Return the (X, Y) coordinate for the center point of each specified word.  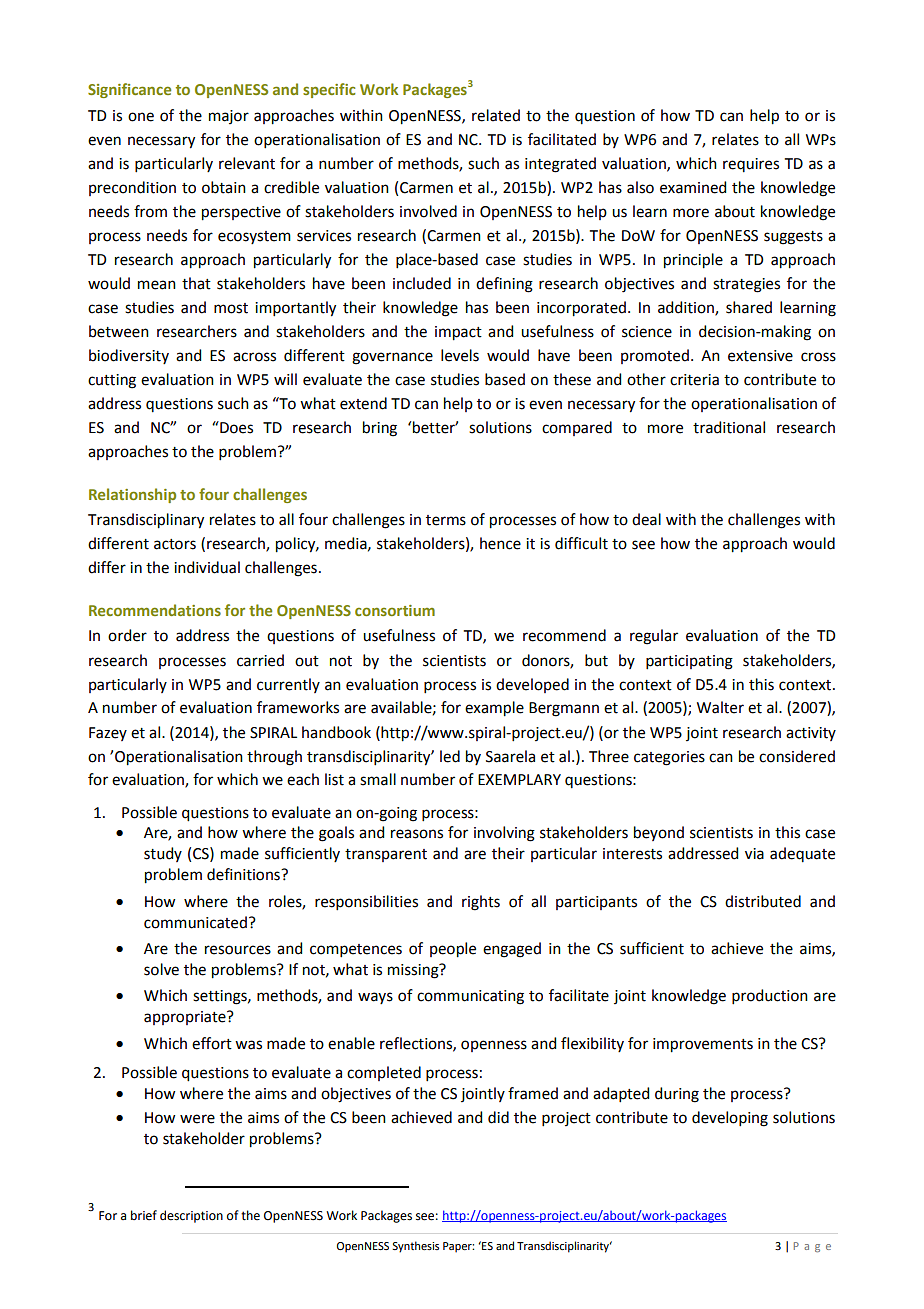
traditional (729, 427)
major (229, 117)
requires (751, 165)
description (191, 1216)
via (754, 854)
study (163, 854)
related (496, 115)
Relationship (132, 495)
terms (446, 520)
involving (504, 834)
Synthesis (415, 1247)
